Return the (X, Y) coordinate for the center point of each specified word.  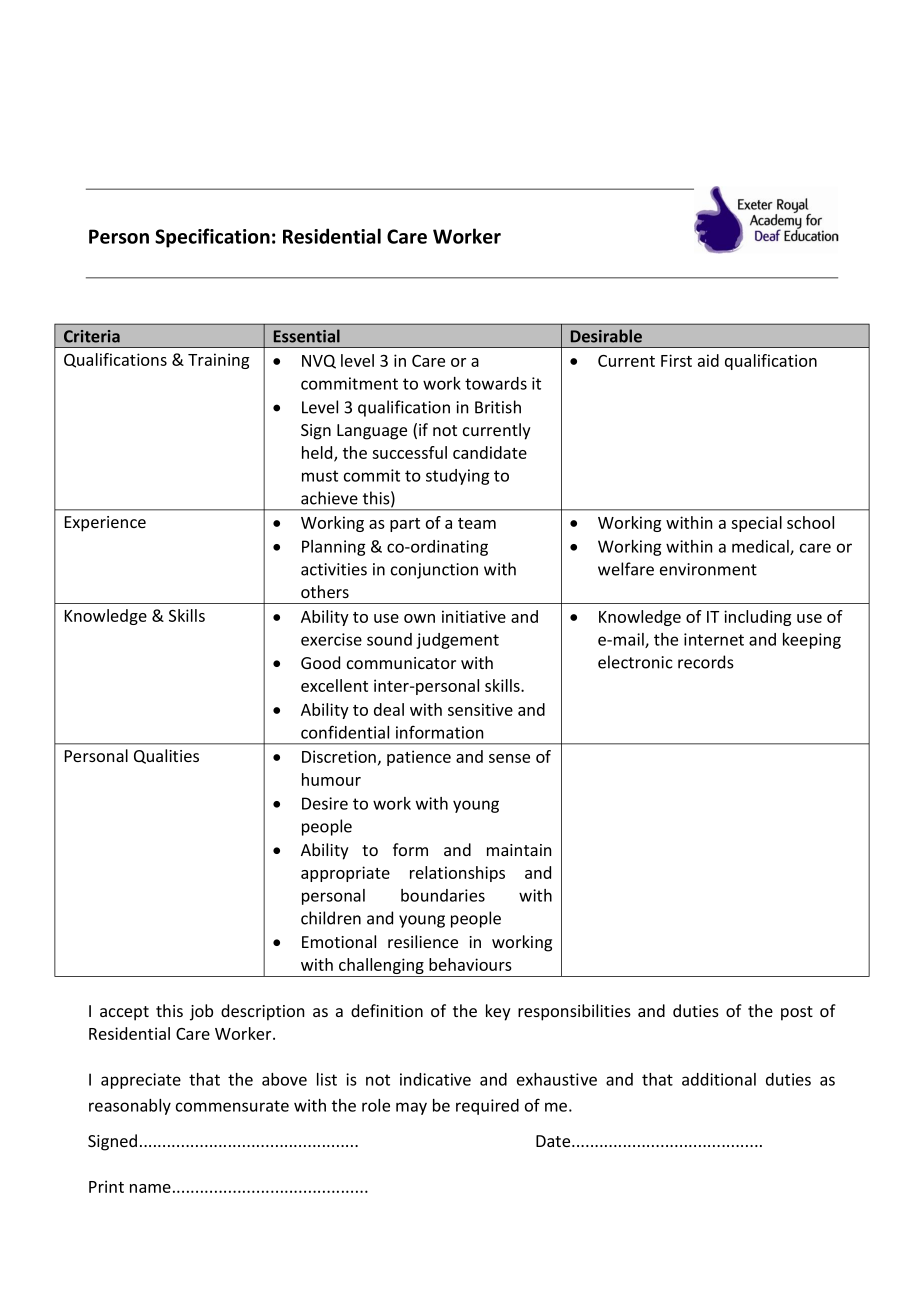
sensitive (480, 709)
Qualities (166, 756)
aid (708, 360)
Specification (212, 238)
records (706, 662)
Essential (307, 336)
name (150, 1188)
